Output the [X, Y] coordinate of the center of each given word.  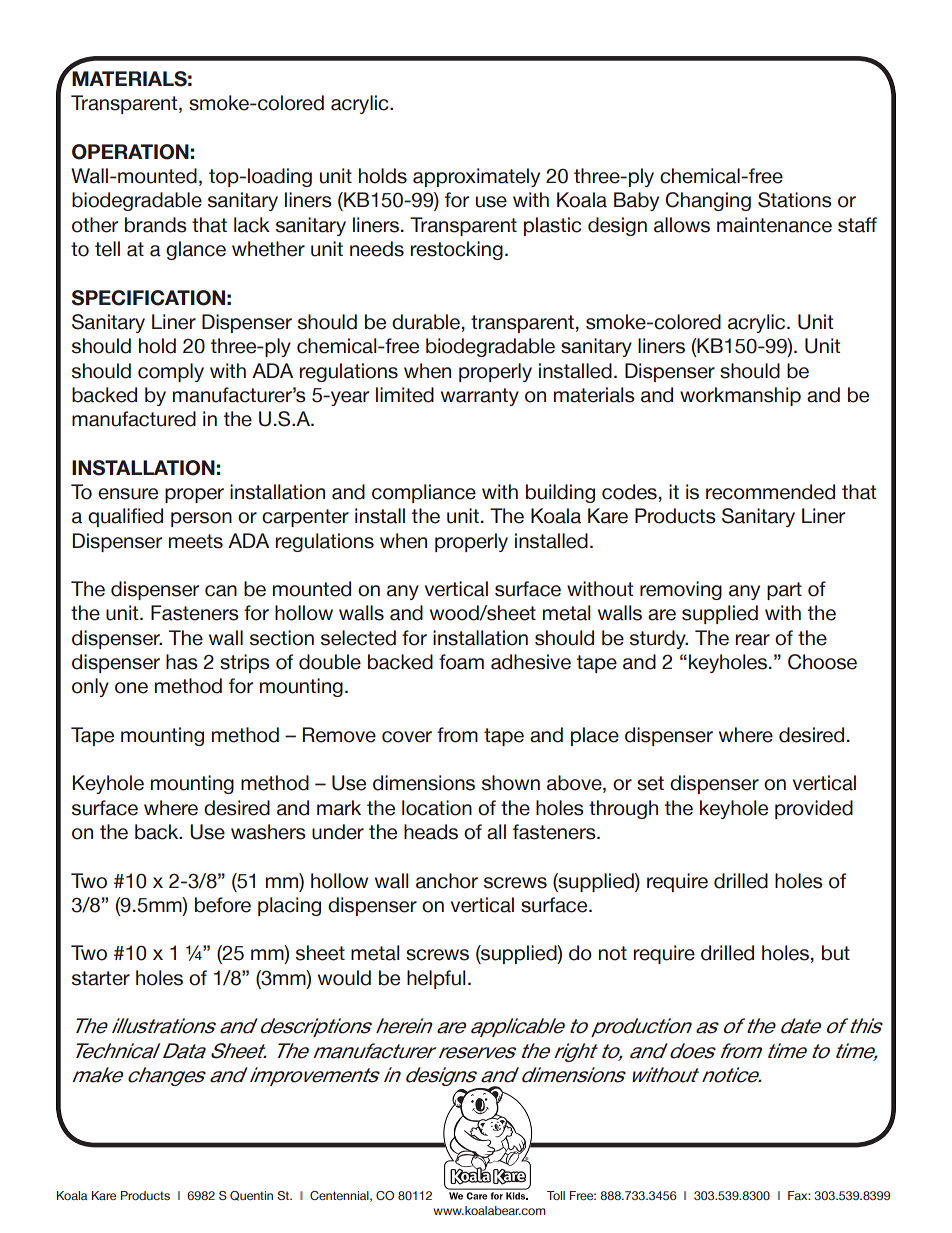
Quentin [251, 1196]
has [182, 662]
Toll [556, 1195]
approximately [476, 177]
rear [753, 640]
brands [156, 225]
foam [461, 662]
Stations [795, 200]
